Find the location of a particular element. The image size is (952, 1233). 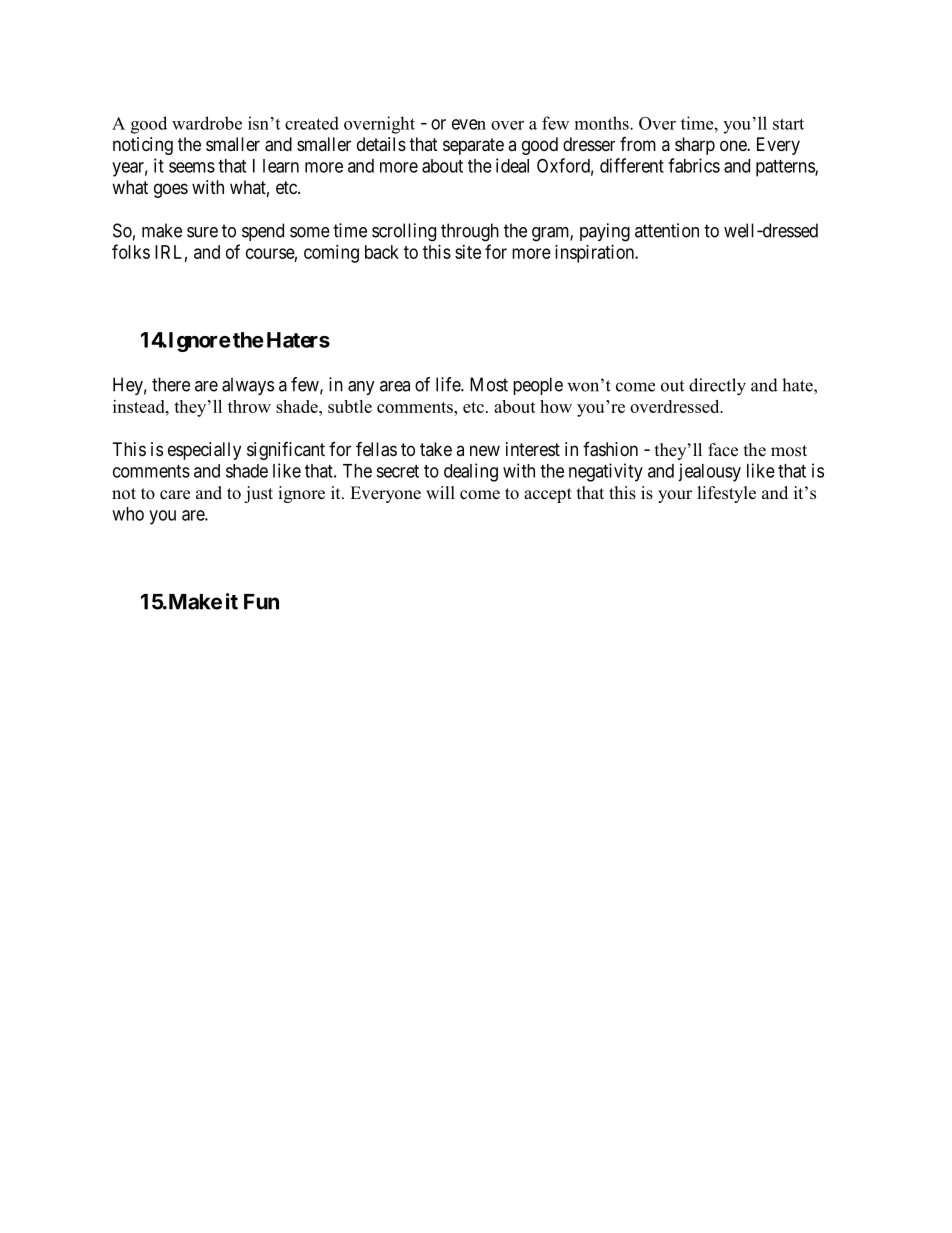

face is located at coordinates (723, 450).
